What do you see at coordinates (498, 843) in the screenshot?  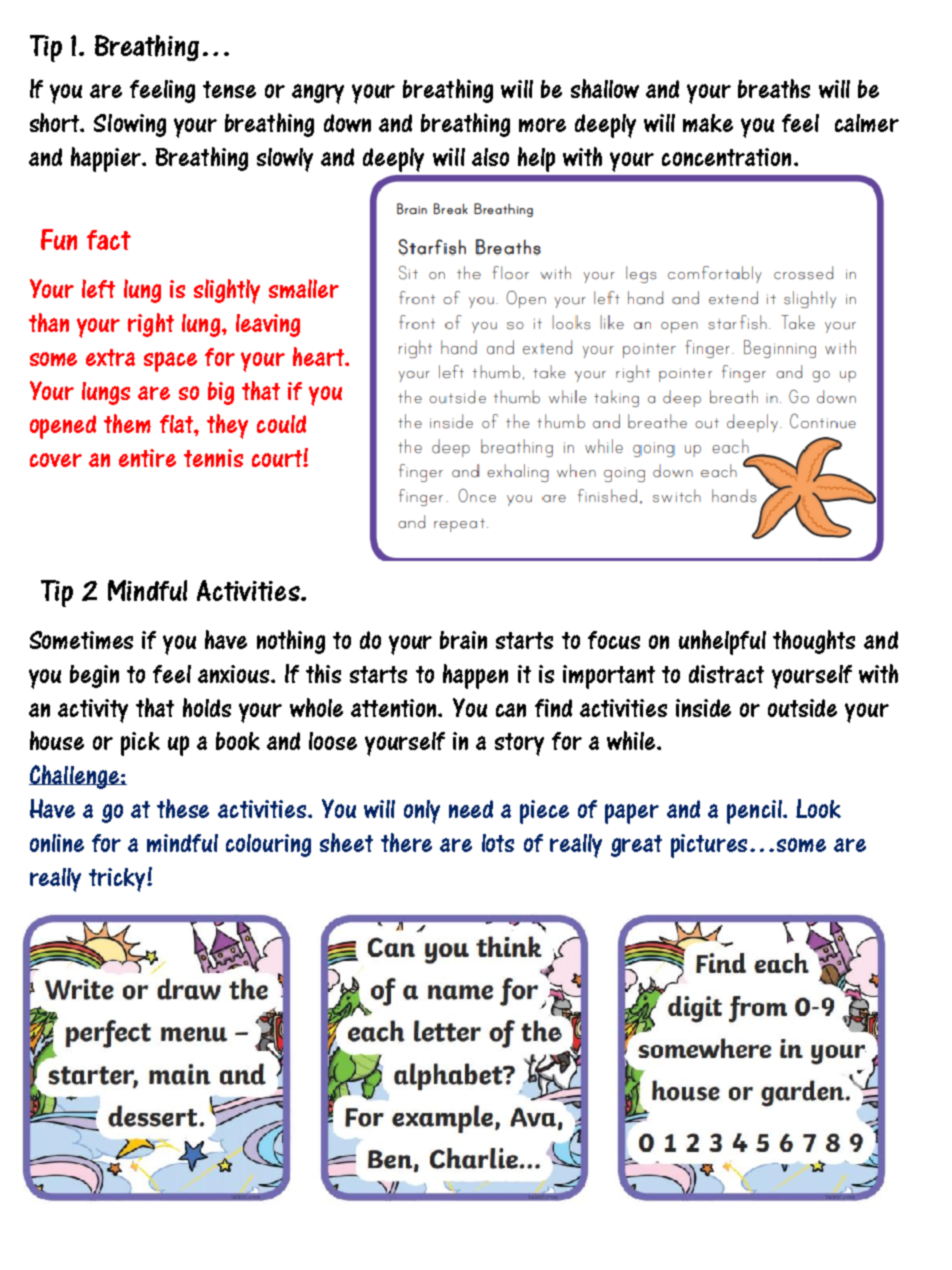 I see `lots` at bounding box center [498, 843].
